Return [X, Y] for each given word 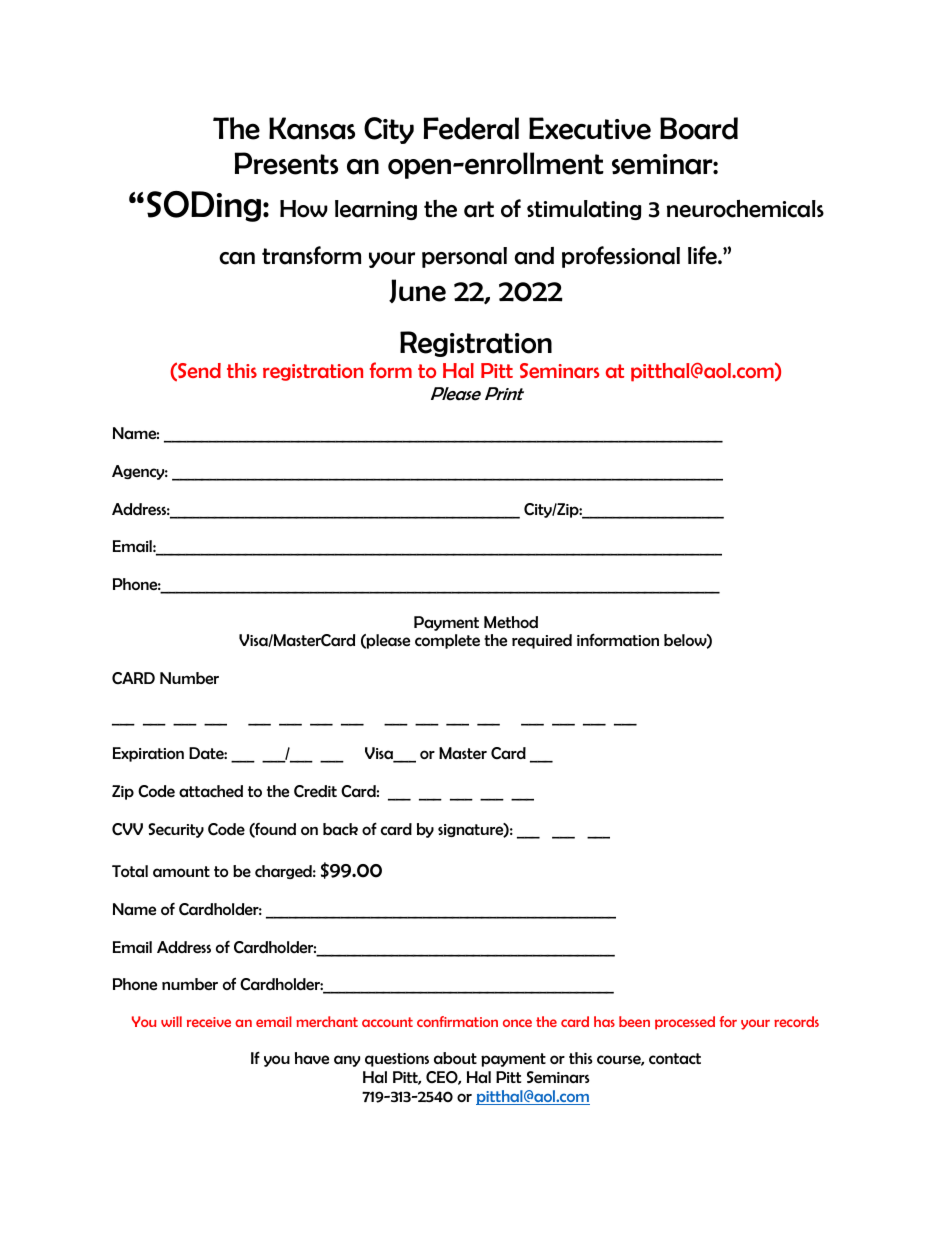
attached [211, 791]
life [703, 255]
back [340, 829]
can [237, 258]
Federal [471, 128]
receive [209, 1022]
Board [699, 128]
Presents [286, 163]
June [417, 291]
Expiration [148, 754]
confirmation [457, 1021]
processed [685, 1023]
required [542, 641]
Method [511, 622]
